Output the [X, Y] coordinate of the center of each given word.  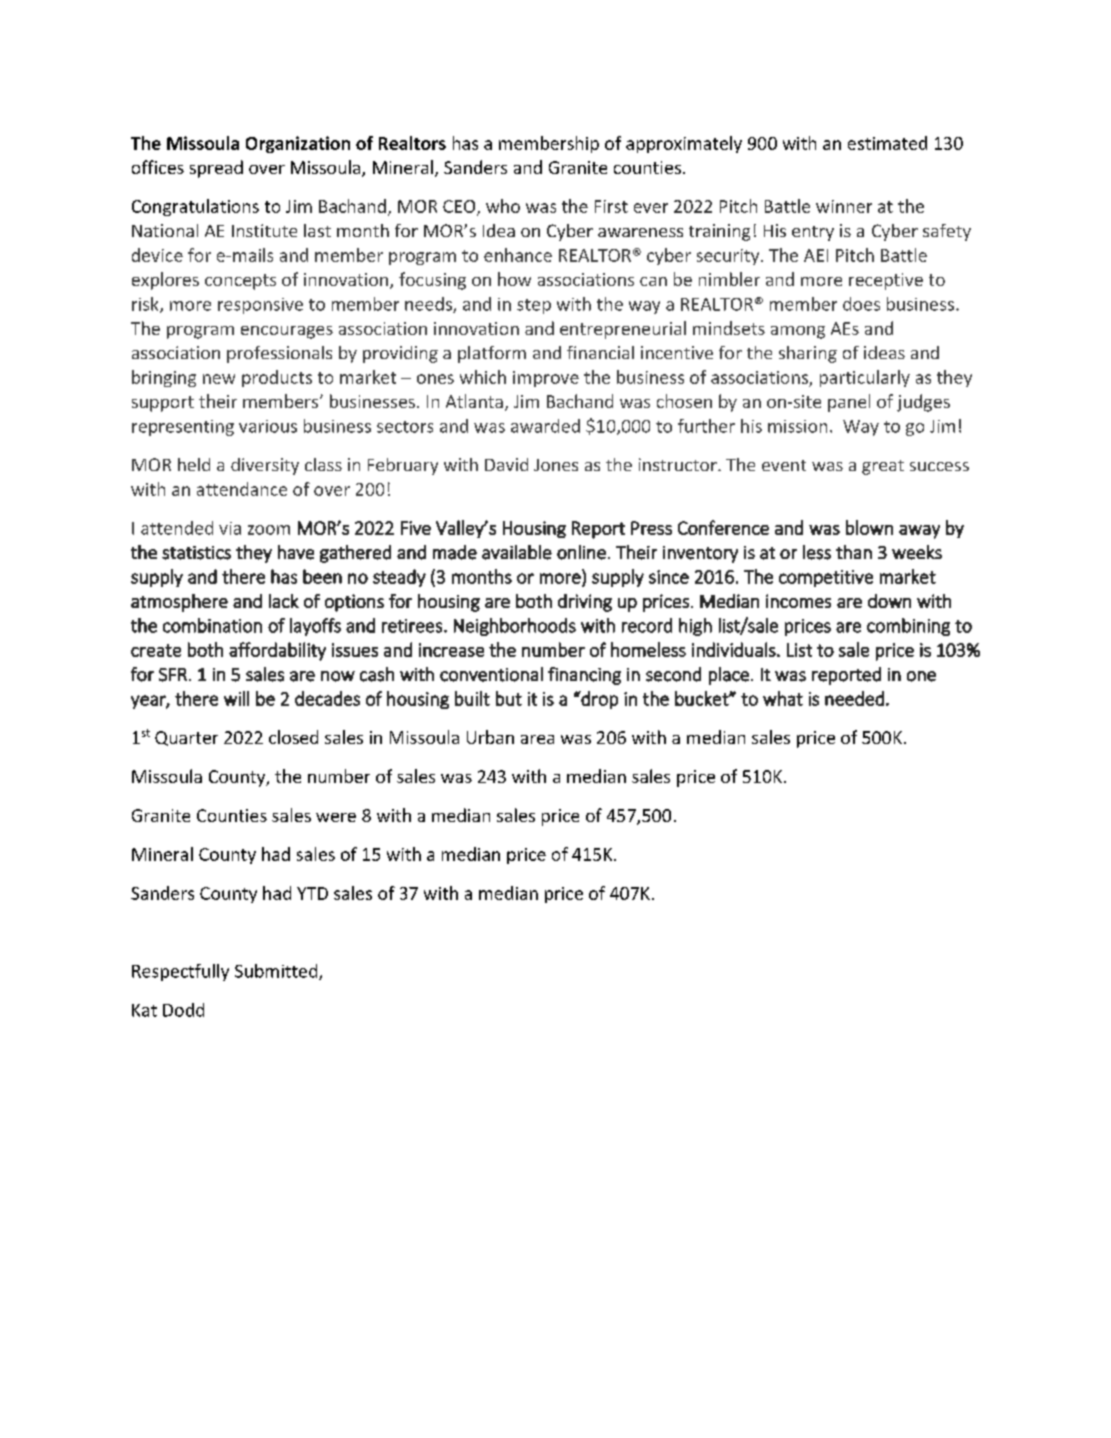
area [537, 739]
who [503, 206]
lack [284, 601]
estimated [887, 143]
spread [216, 169]
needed [854, 698]
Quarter [186, 738]
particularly [865, 378]
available [517, 552]
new [219, 379]
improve [546, 379]
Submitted [277, 972]
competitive [826, 578]
